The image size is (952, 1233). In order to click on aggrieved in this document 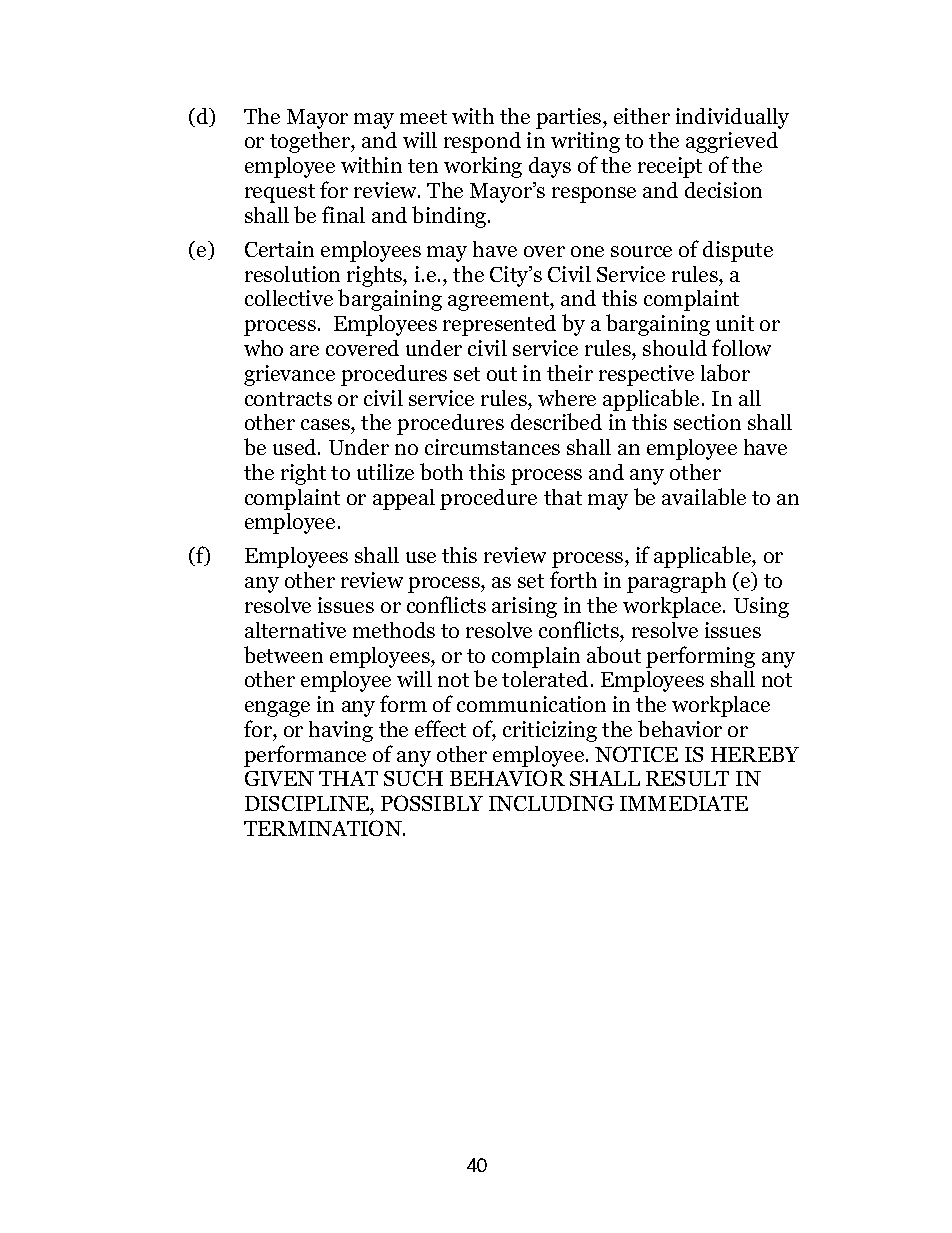, I will do `click(732, 142)`.
